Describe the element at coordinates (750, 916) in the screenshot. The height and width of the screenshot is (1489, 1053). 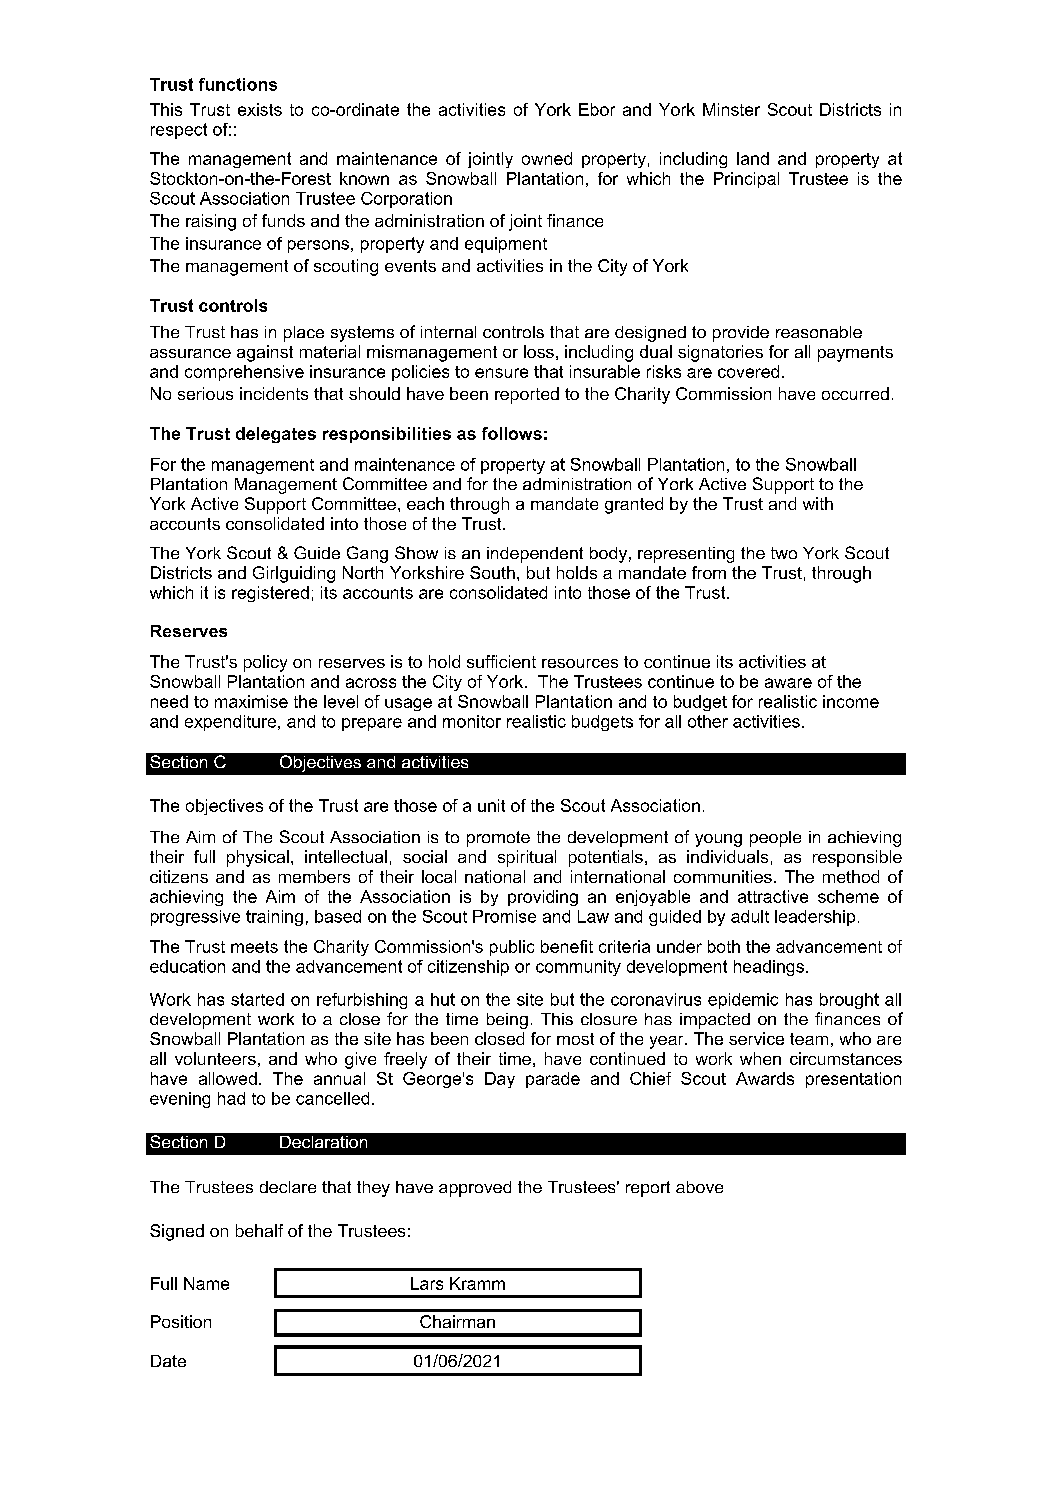
I see `adult` at that location.
